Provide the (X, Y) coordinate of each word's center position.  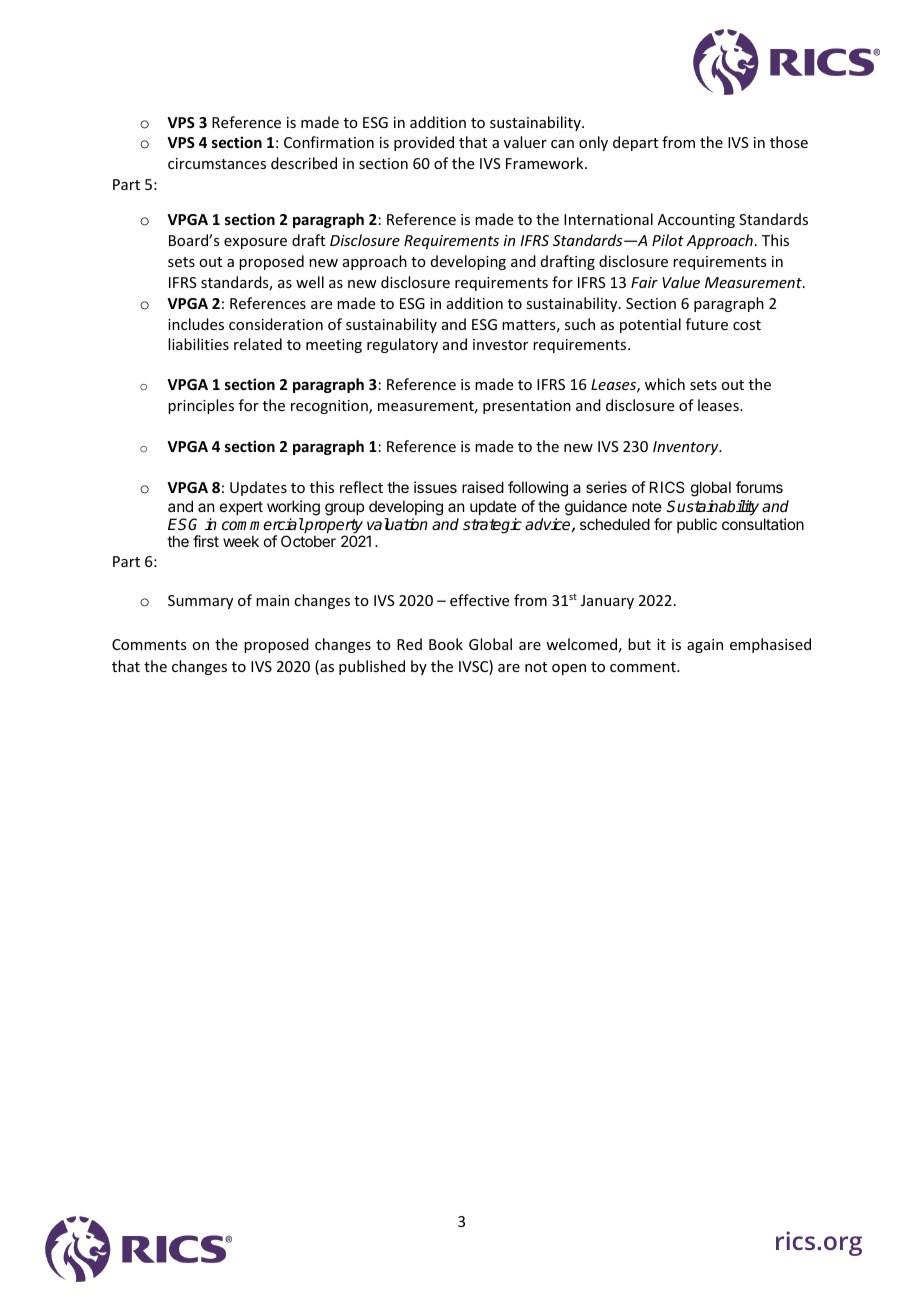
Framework (546, 163)
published (372, 667)
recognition (330, 407)
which (665, 384)
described (304, 163)
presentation (527, 407)
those (789, 142)
